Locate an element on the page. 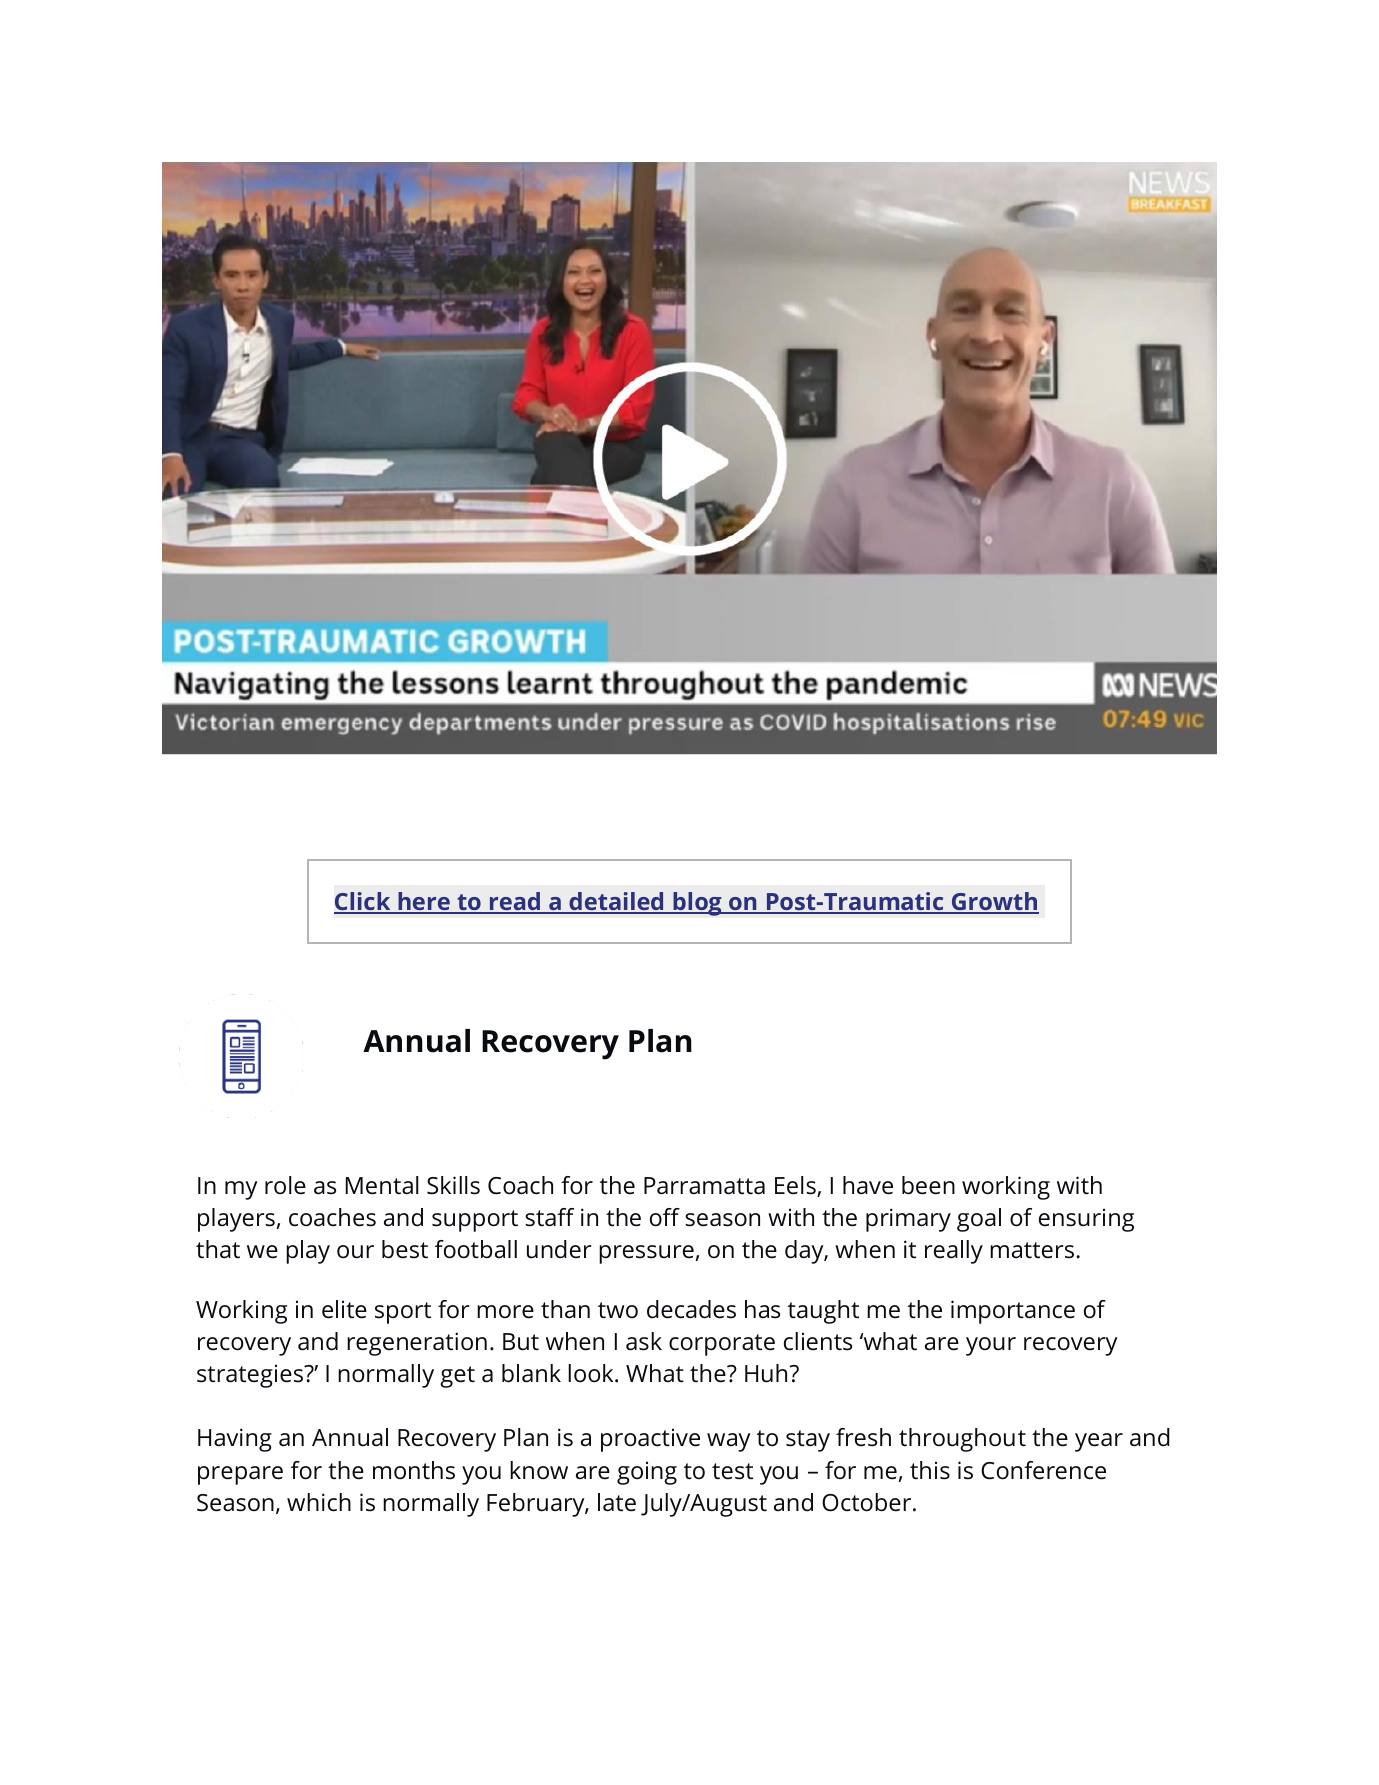 This document has height=1785, width=1379. elite is located at coordinates (344, 1309).
